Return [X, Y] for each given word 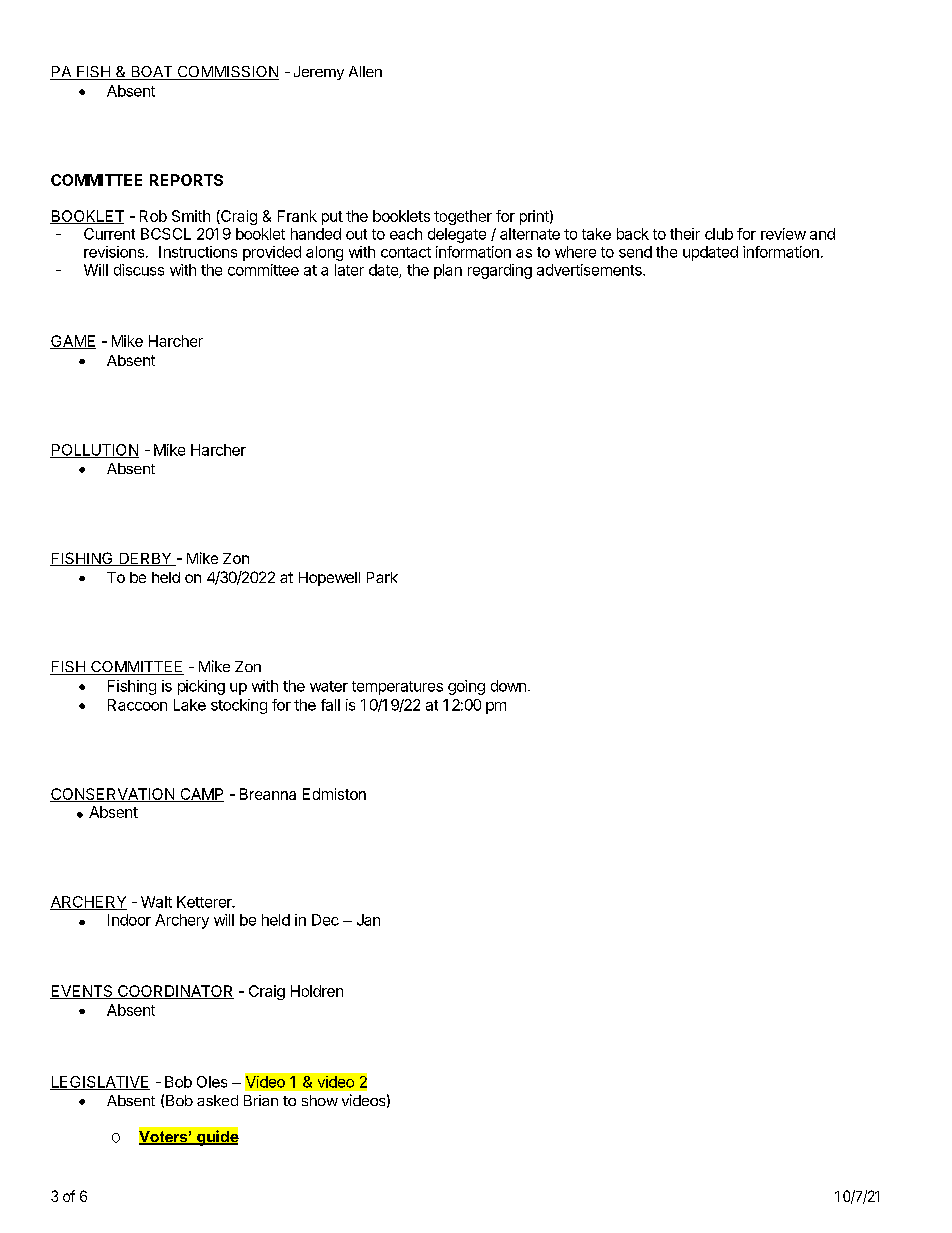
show [320, 1100]
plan [448, 271]
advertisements [590, 270]
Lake [190, 705]
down [508, 686]
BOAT [152, 73]
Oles [212, 1082]
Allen [365, 71]
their [685, 234]
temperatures [397, 688]
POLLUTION [94, 451]
